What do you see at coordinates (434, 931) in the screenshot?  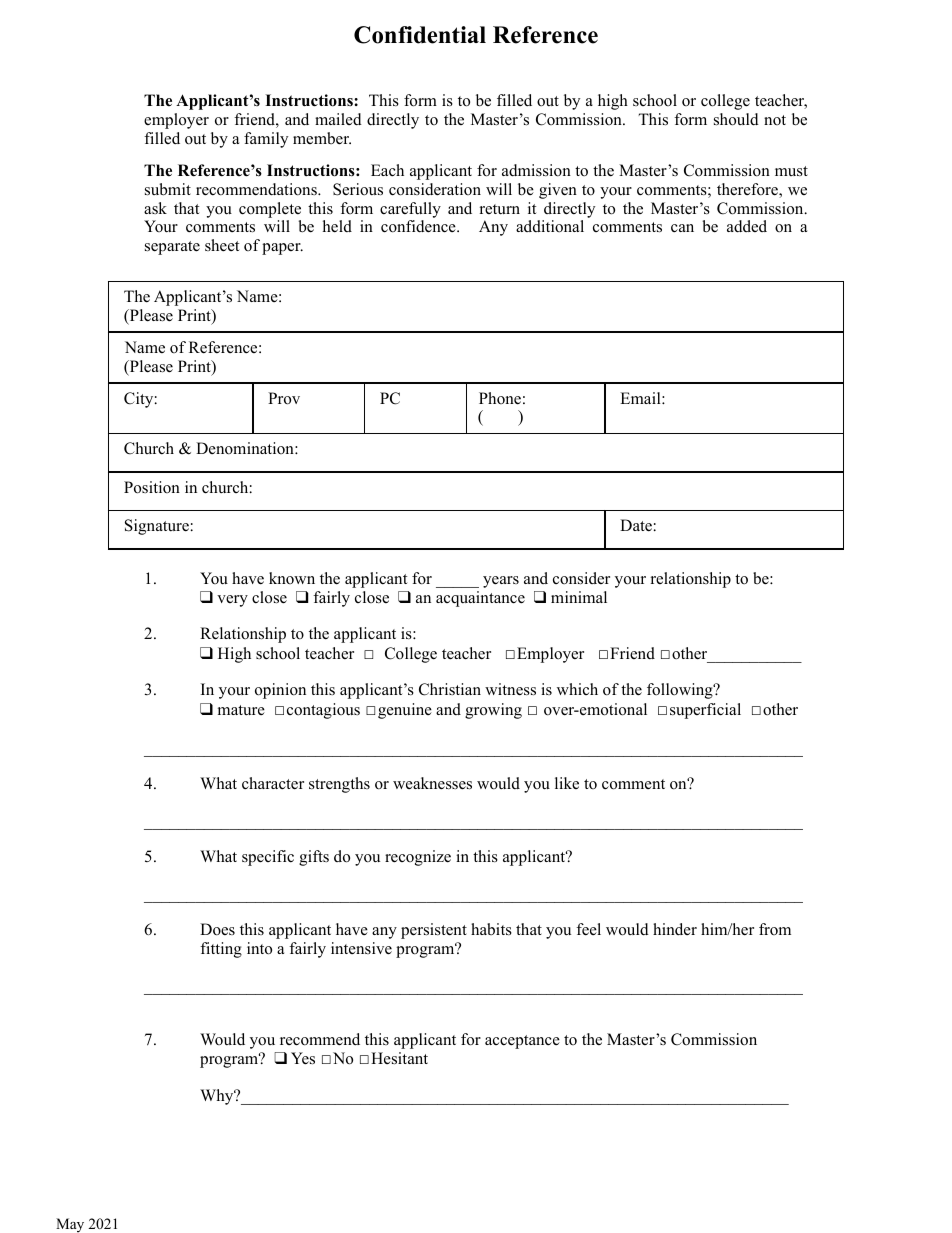 I see `persistent` at bounding box center [434, 931].
